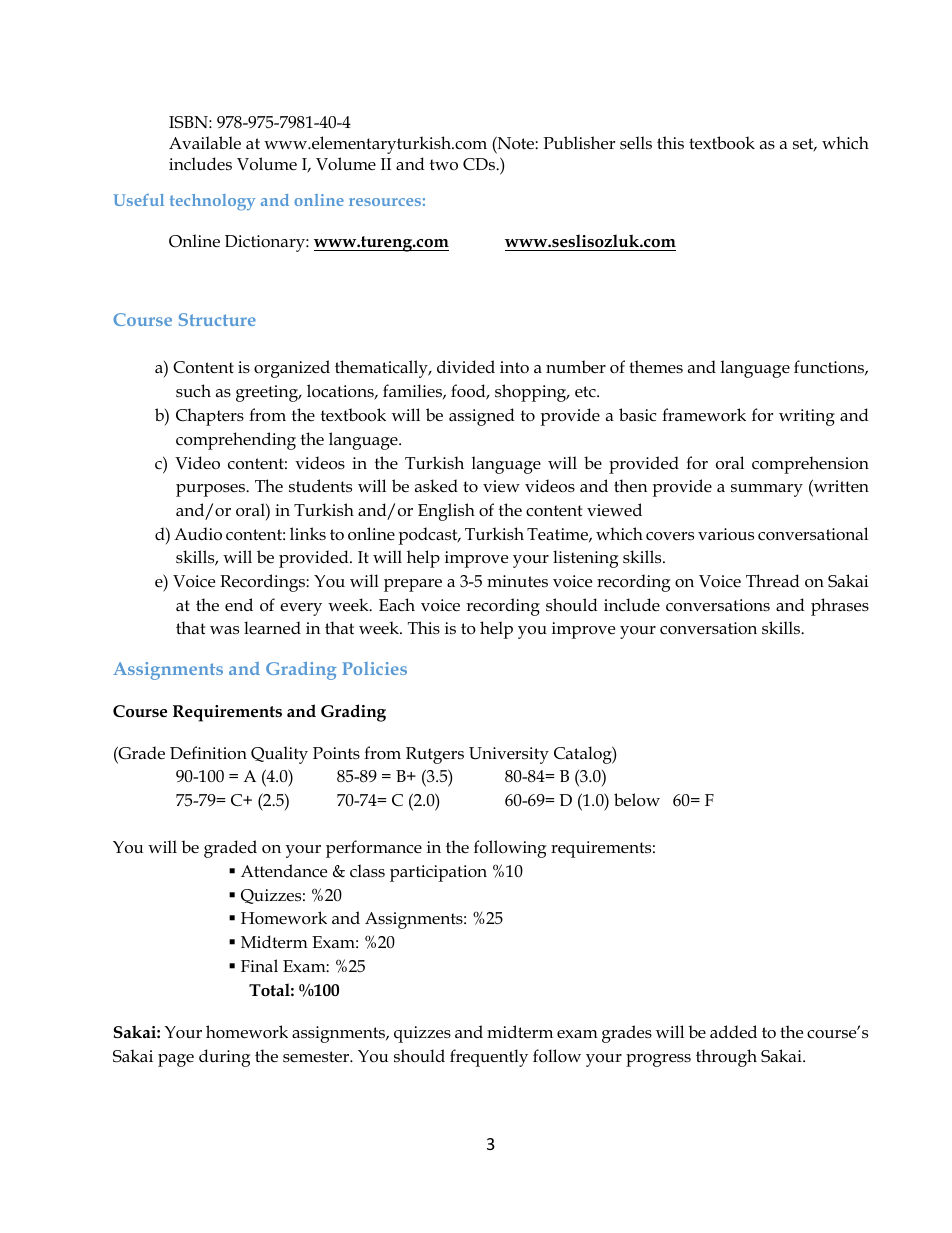  Describe the element at coordinates (733, 1032) in the screenshot. I see `added` at that location.
